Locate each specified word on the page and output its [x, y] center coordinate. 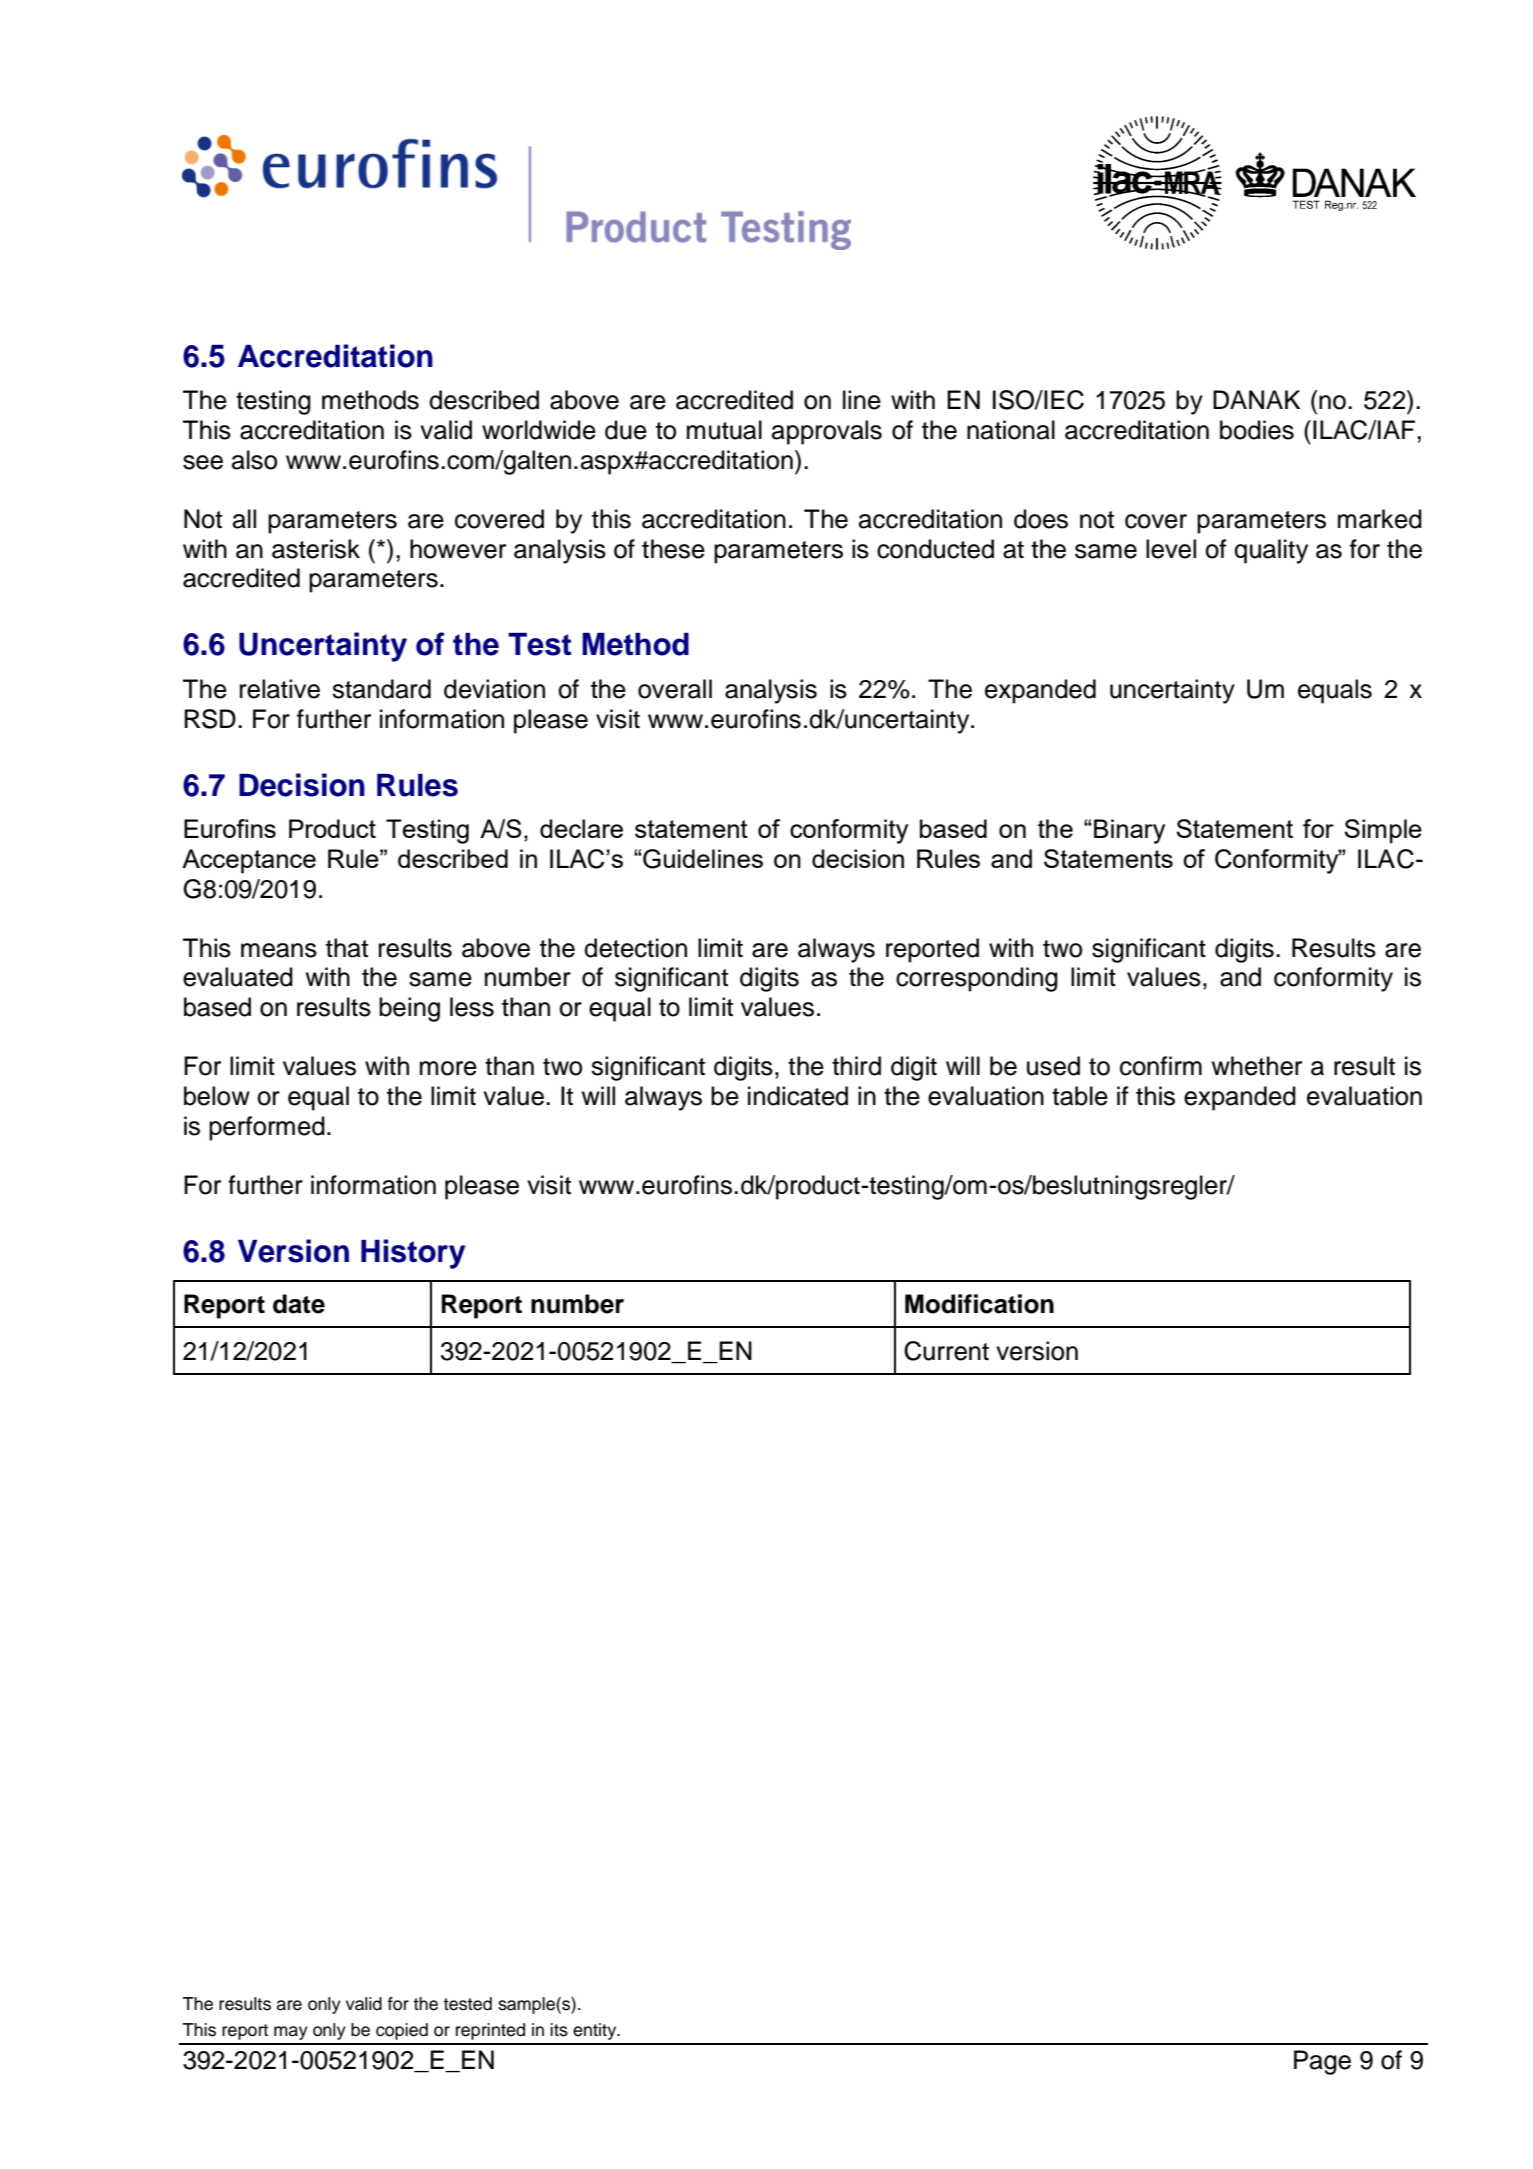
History [413, 1254]
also [254, 460]
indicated [798, 1096]
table [1080, 1096]
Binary [1129, 831]
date [299, 1304]
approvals [827, 432]
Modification [979, 1304]
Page [1322, 2062]
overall [675, 689]
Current [946, 1351]
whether [1257, 1066]
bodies [1257, 430]
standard [381, 689]
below [217, 1096]
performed [267, 1128]
